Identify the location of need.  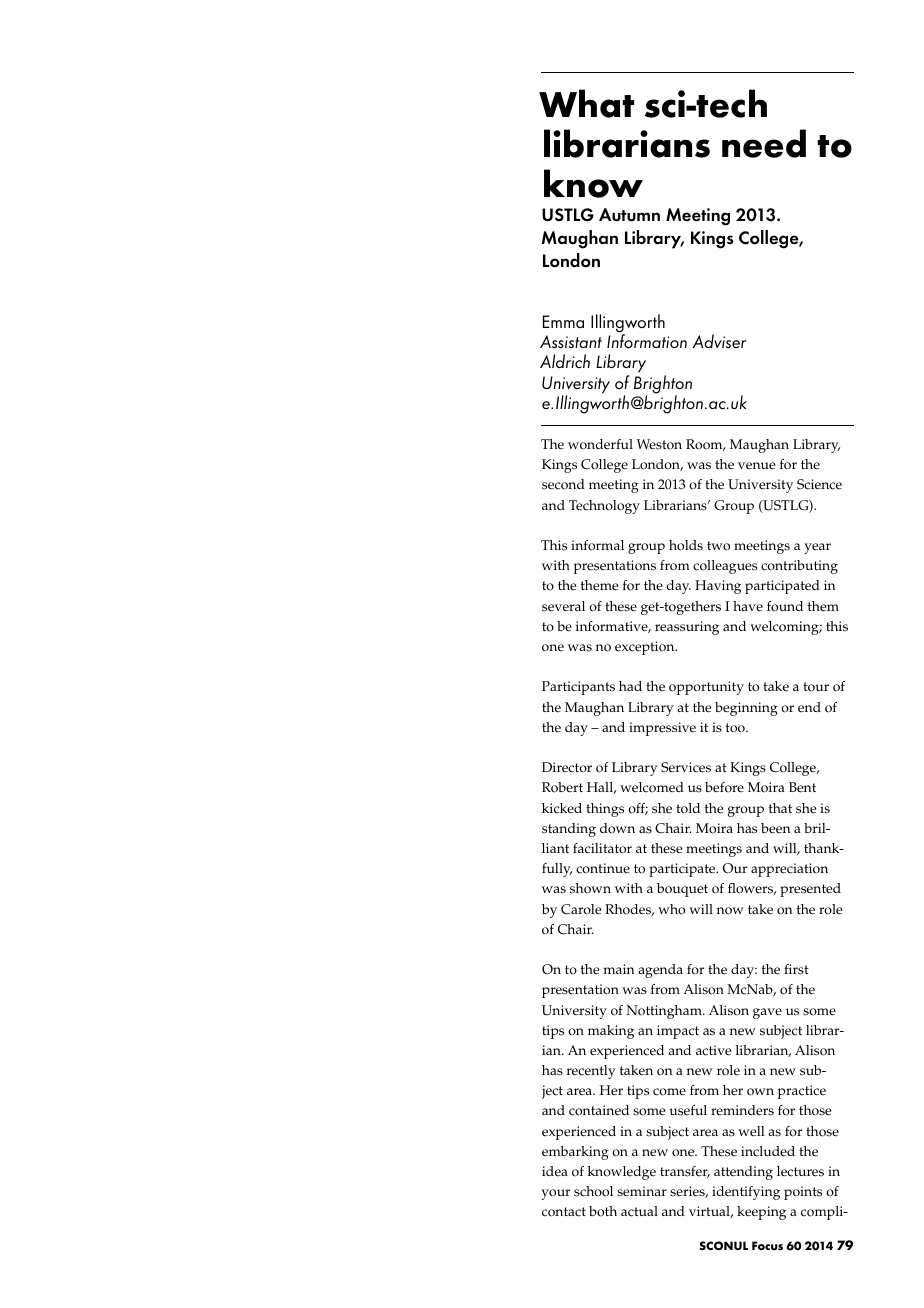
(764, 143).
